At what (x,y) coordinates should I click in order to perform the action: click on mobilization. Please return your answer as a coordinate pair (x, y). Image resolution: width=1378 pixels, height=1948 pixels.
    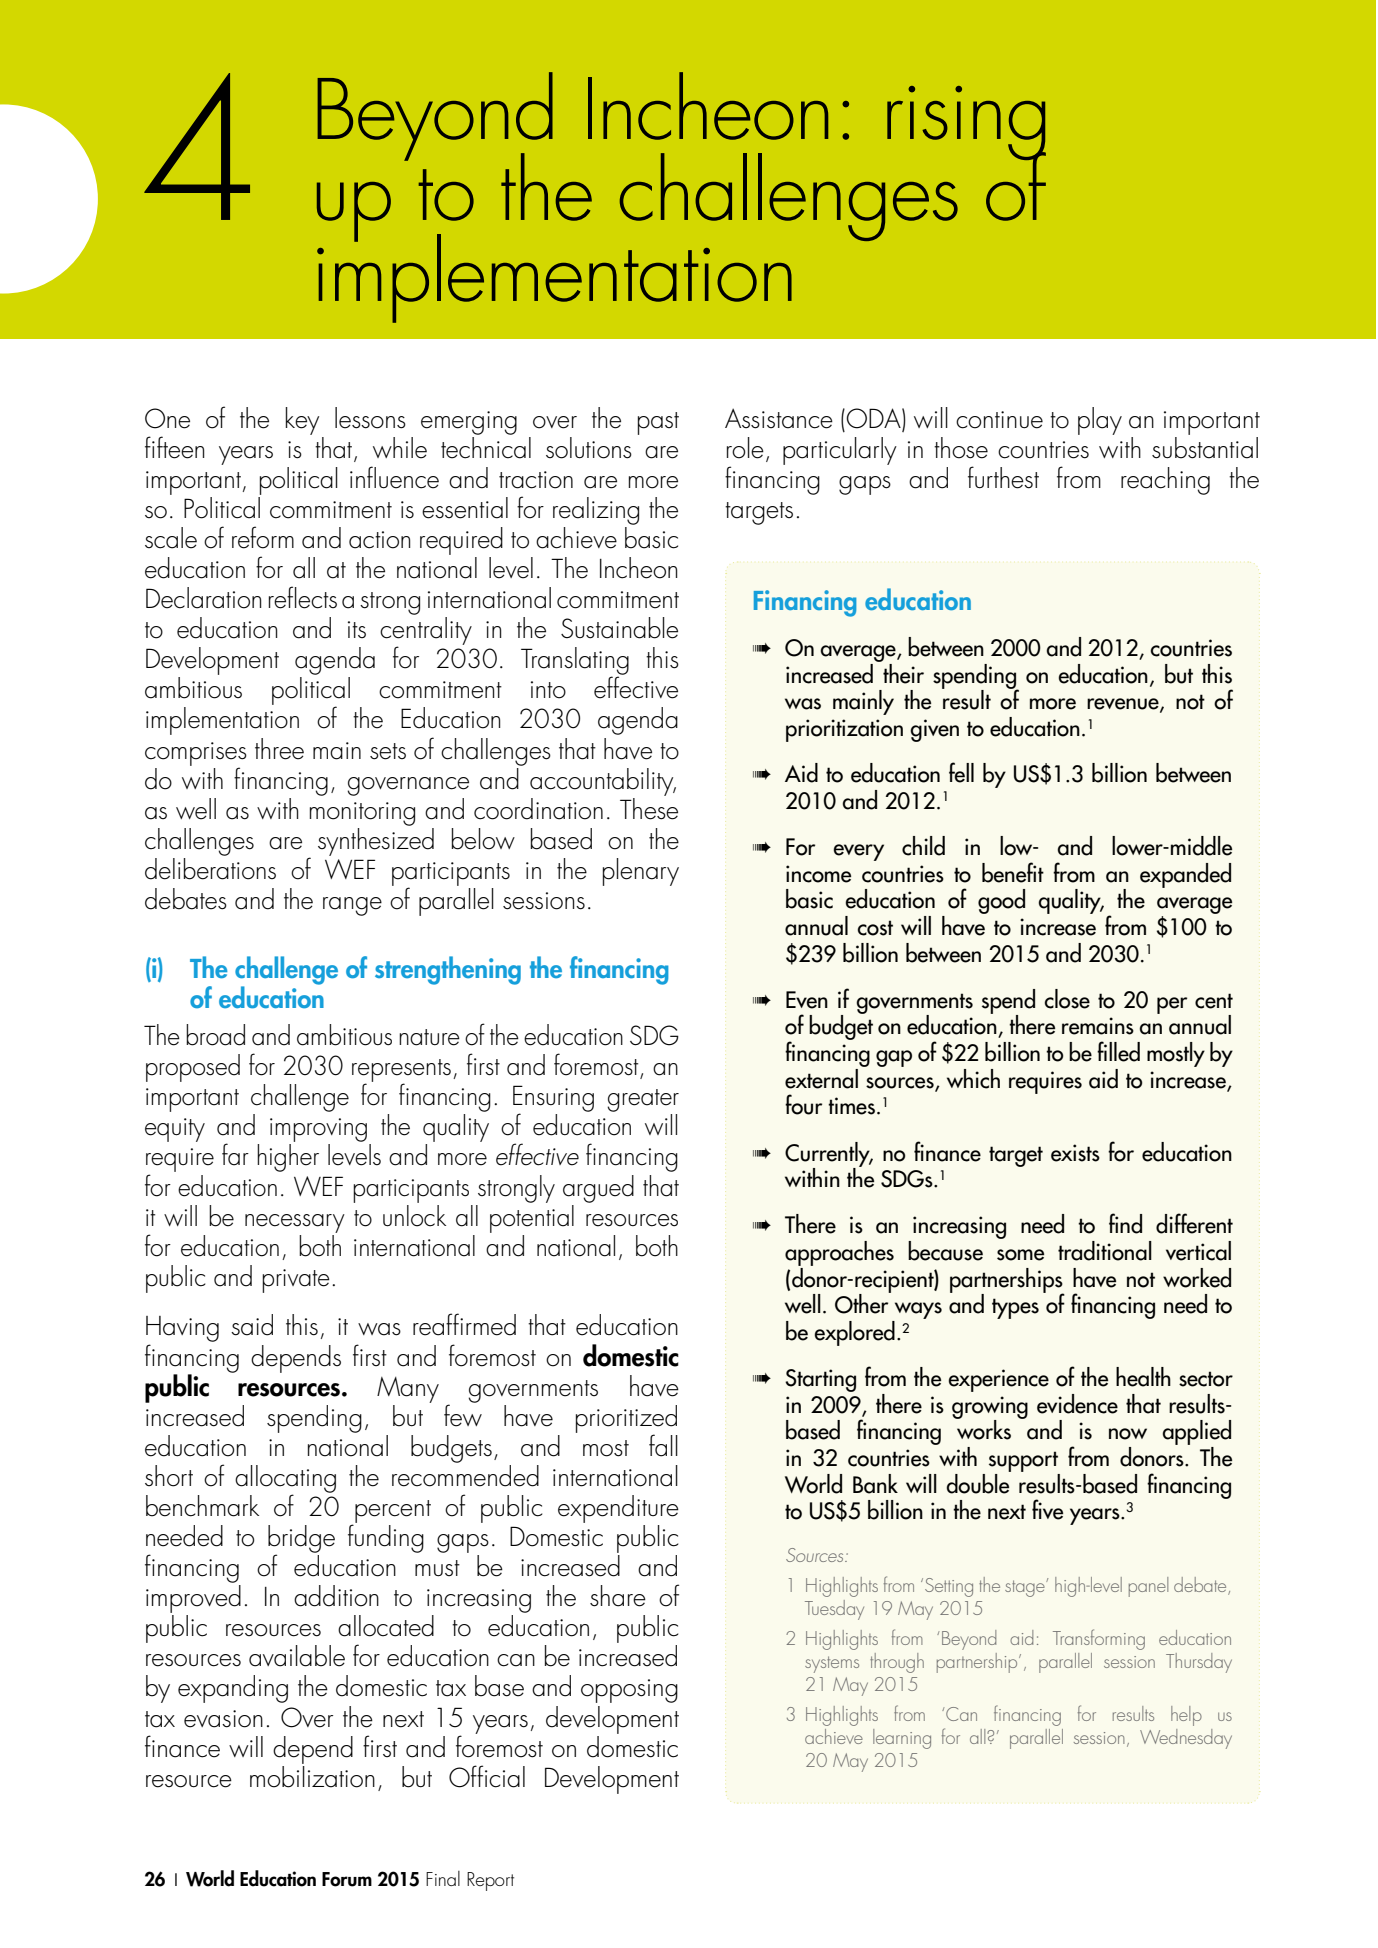
    Looking at the image, I should click on (312, 1775).
